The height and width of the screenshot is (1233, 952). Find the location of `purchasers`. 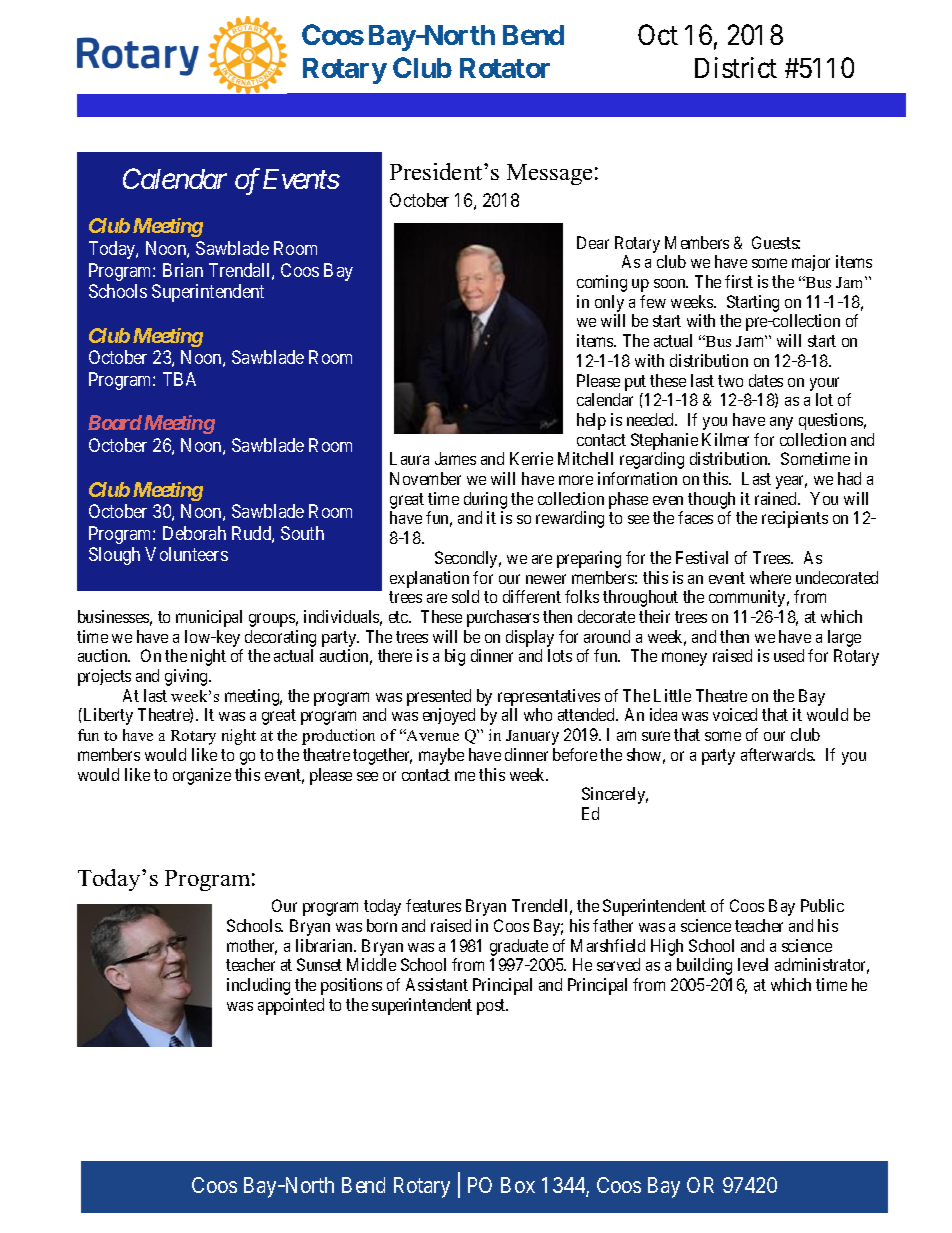

purchasers is located at coordinates (503, 618).
